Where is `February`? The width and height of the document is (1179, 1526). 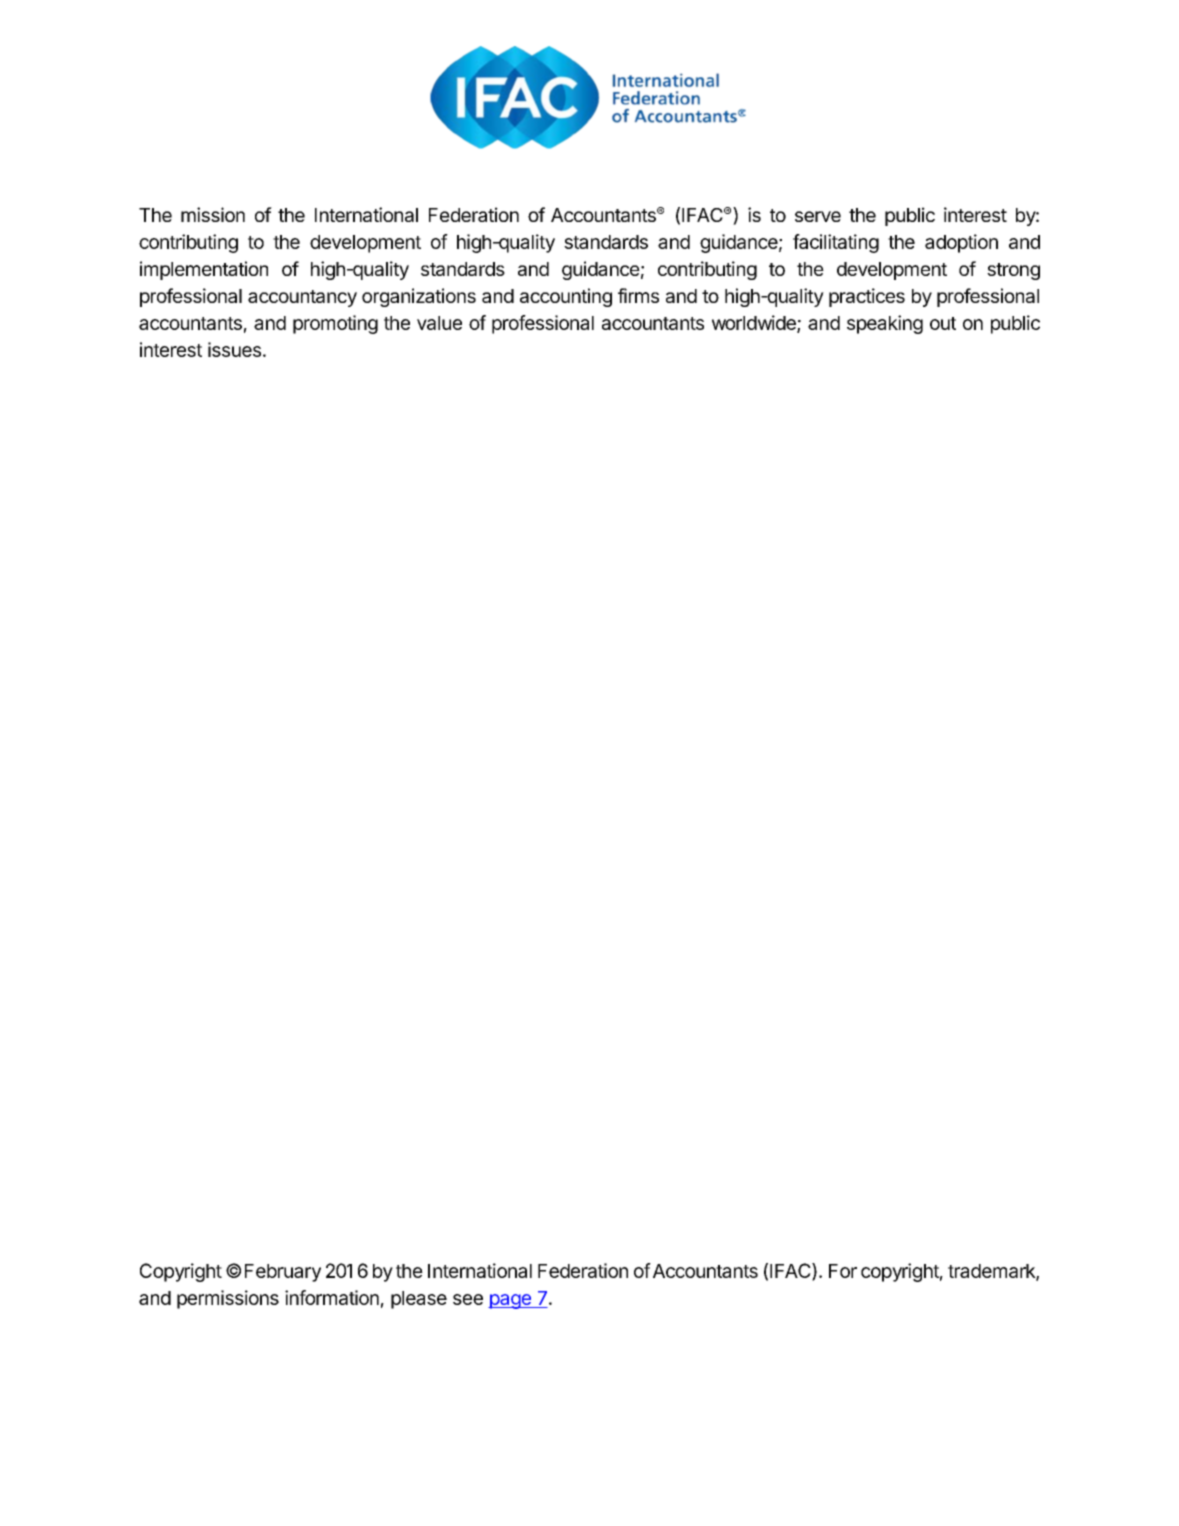 February is located at coordinates (283, 1273).
